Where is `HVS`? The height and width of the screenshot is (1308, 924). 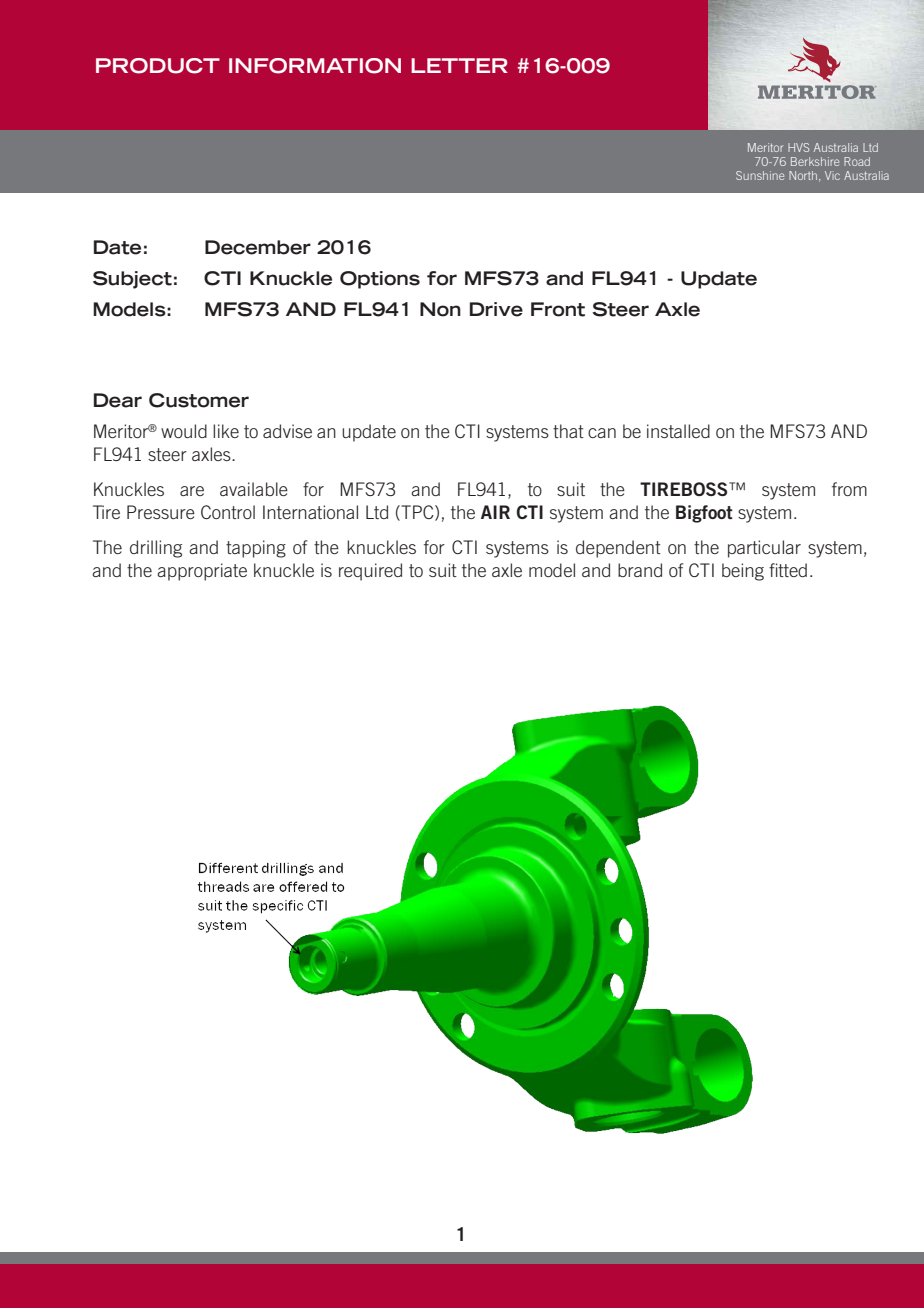
HVS is located at coordinates (798, 147).
